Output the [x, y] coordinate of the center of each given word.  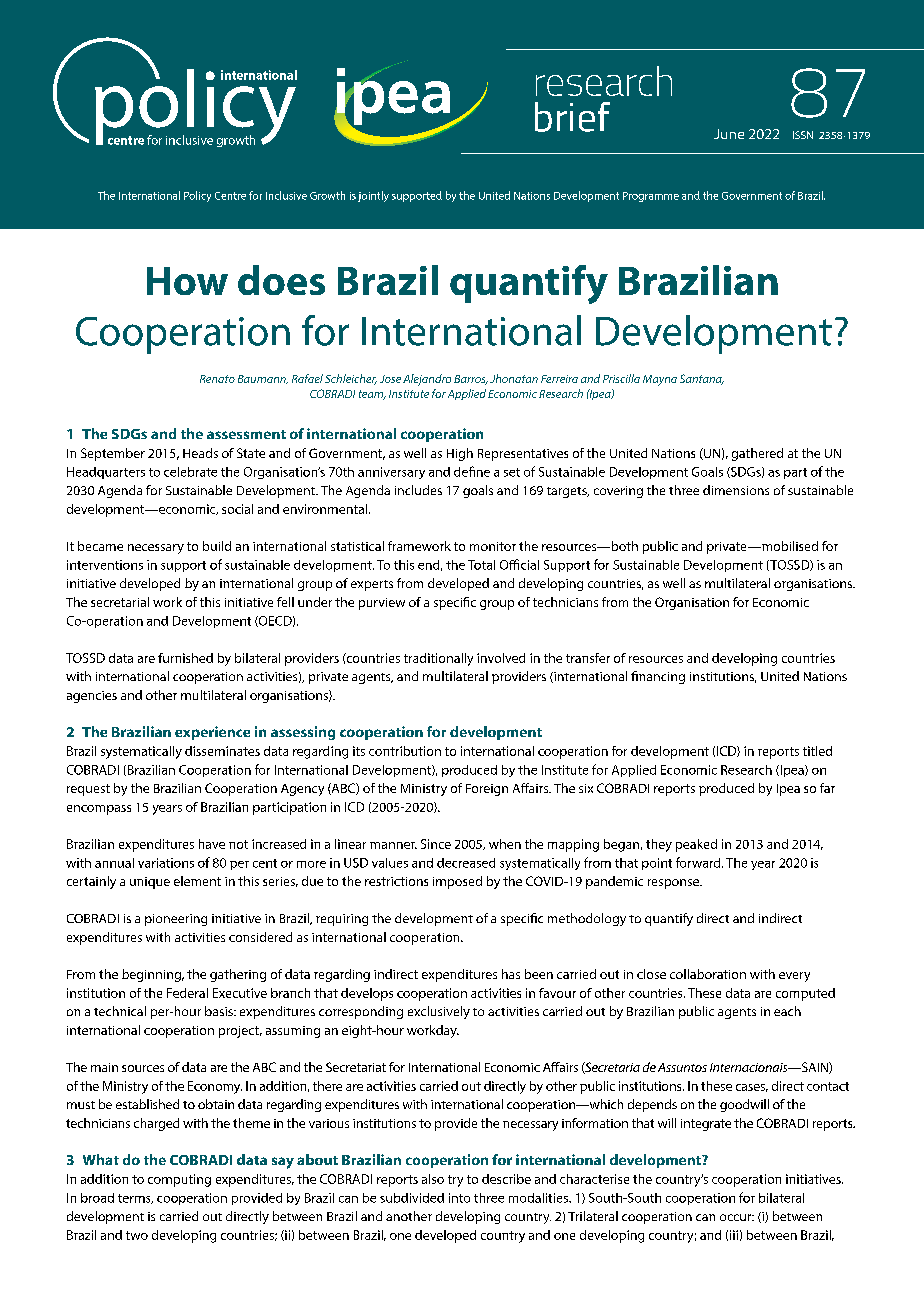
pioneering [176, 920]
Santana [702, 379]
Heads [200, 453]
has [511, 974]
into [459, 1198]
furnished [185, 658]
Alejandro [427, 380]
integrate [706, 1125]
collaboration [708, 974]
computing [179, 1180]
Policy [197, 196]
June [729, 134]
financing [658, 677]
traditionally [438, 659]
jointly [373, 196]
